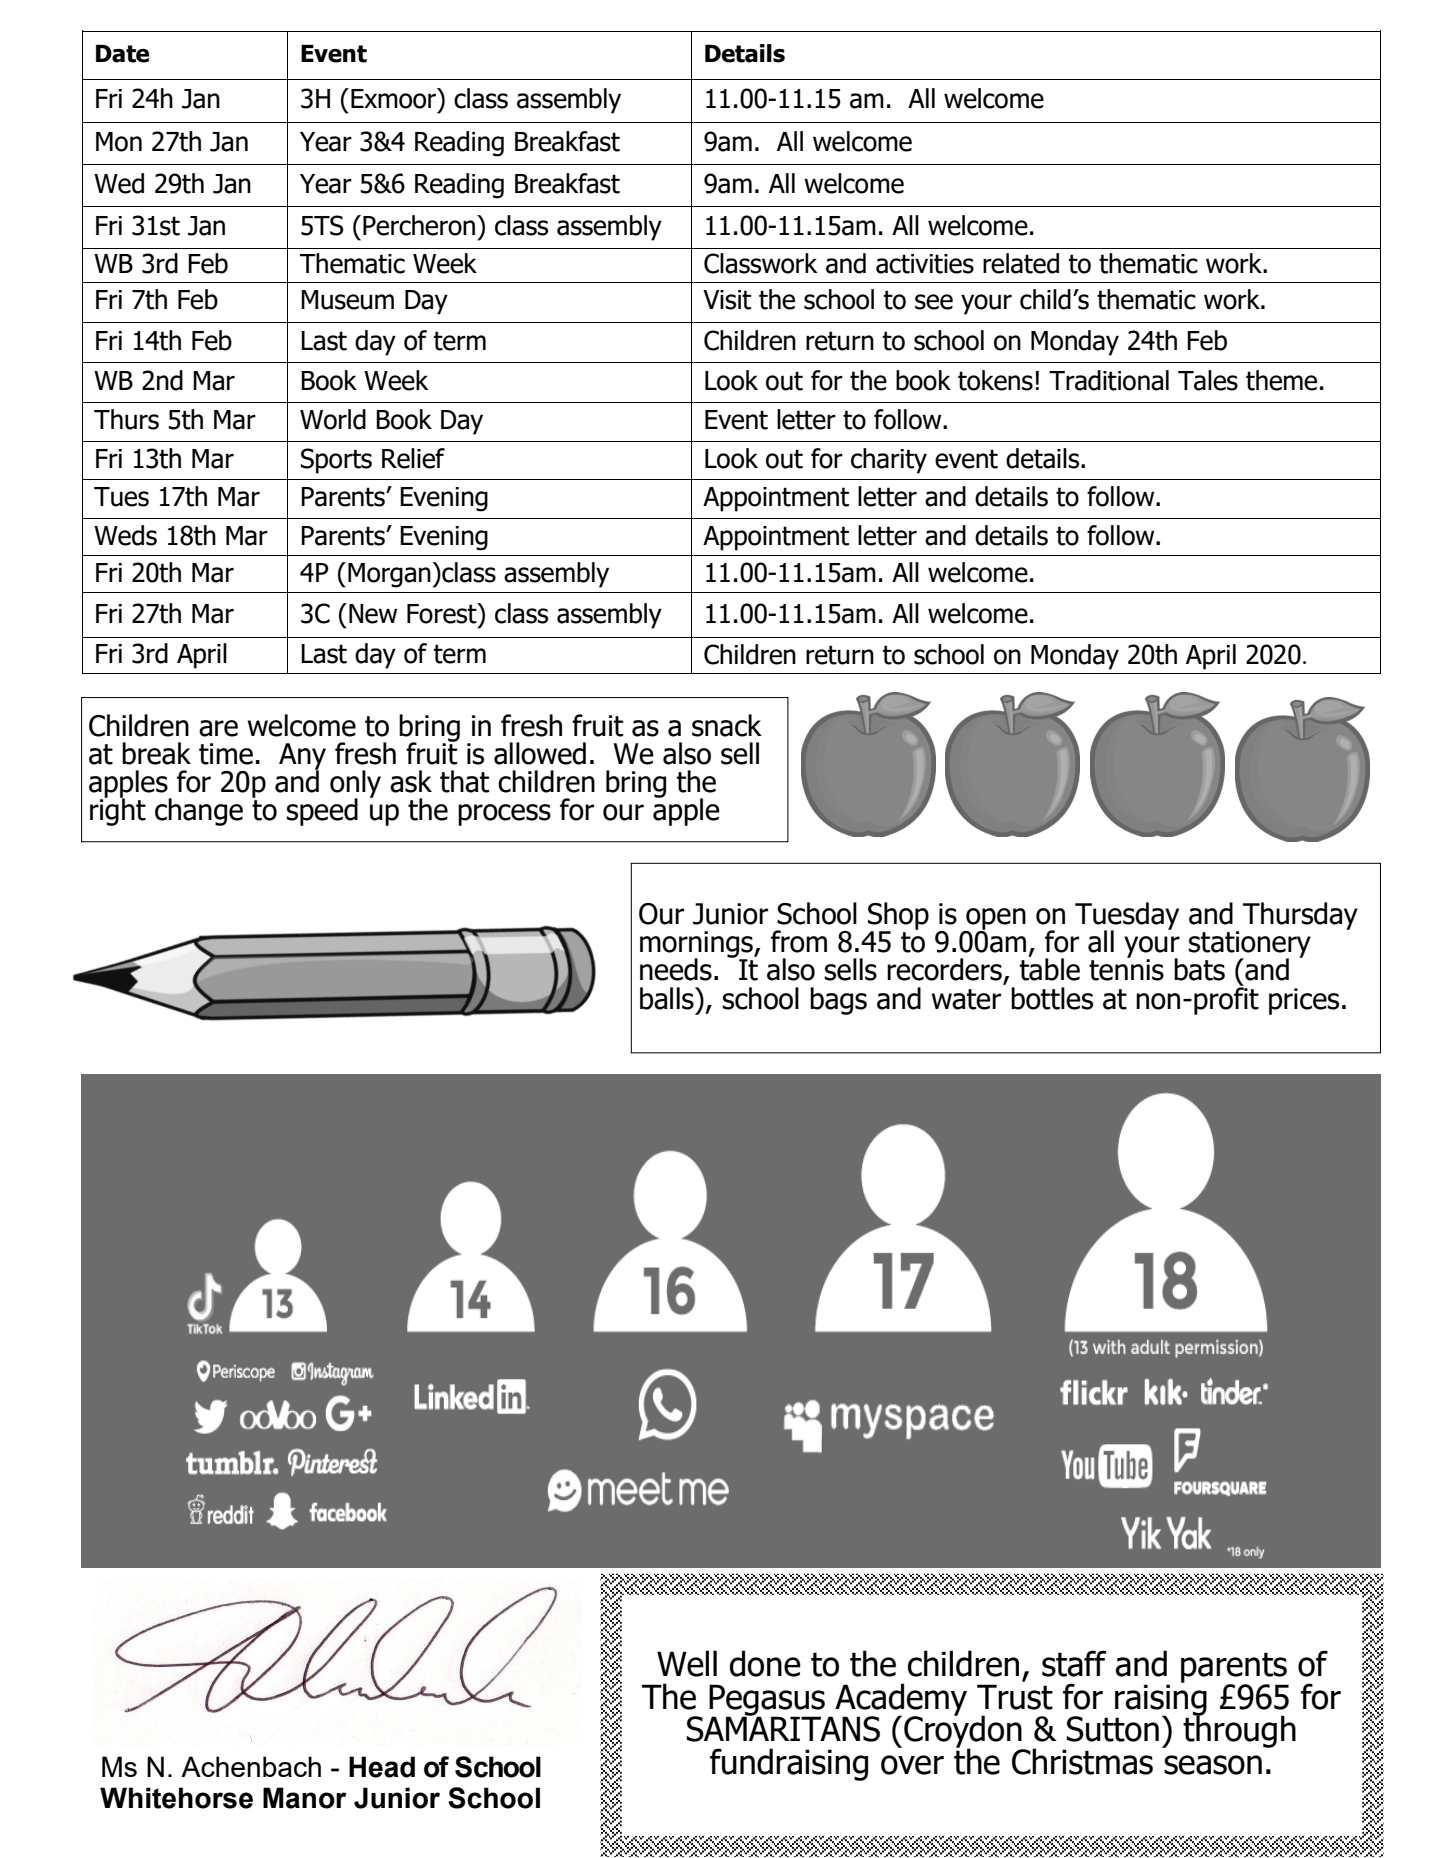 This image has width=1436, height=1858. Describe the element at coordinates (727, 300) in the image. I see `Visit` at that location.
